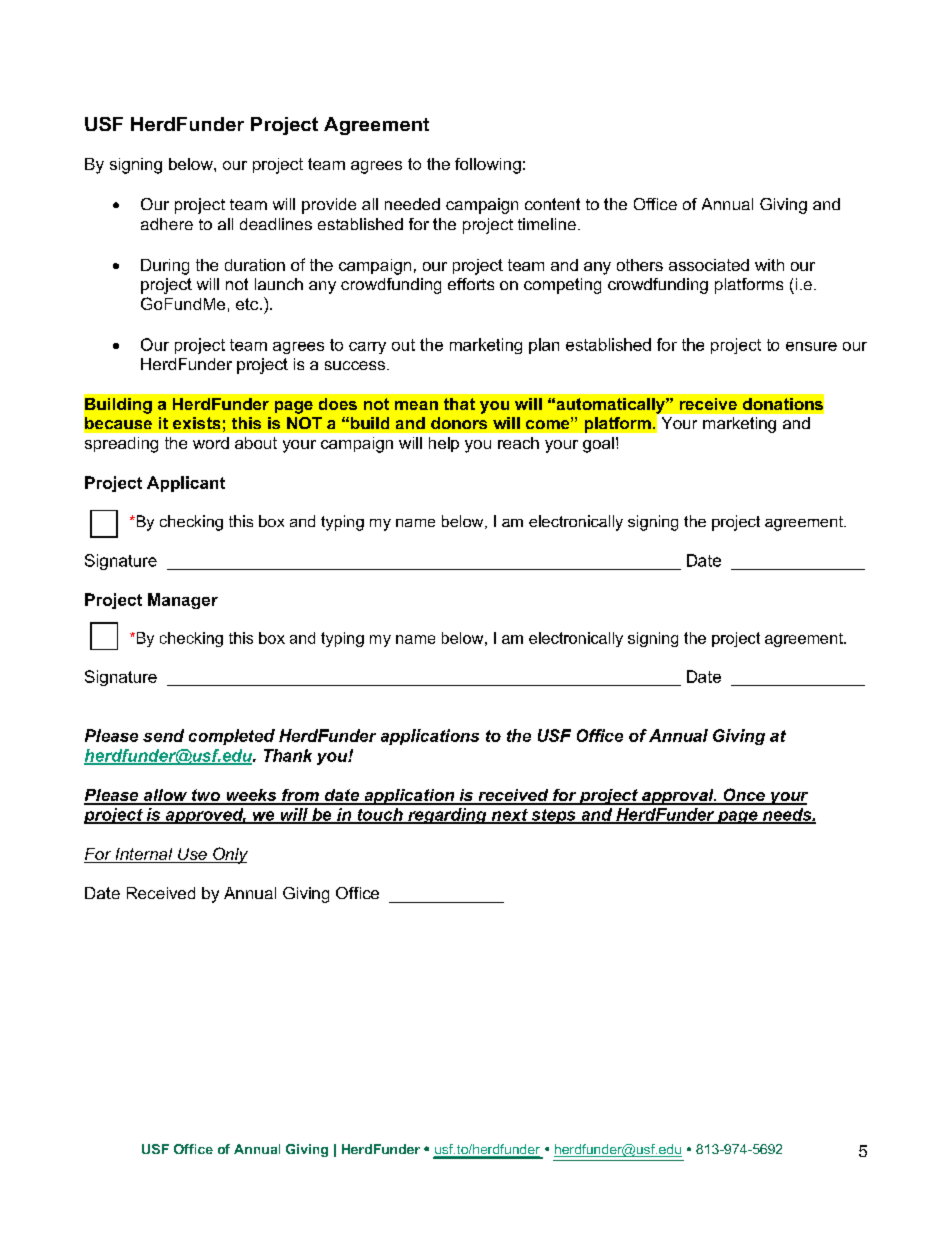 The image size is (952, 1233). Describe the element at coordinates (447, 816) in the document. I see `regarding` at that location.
